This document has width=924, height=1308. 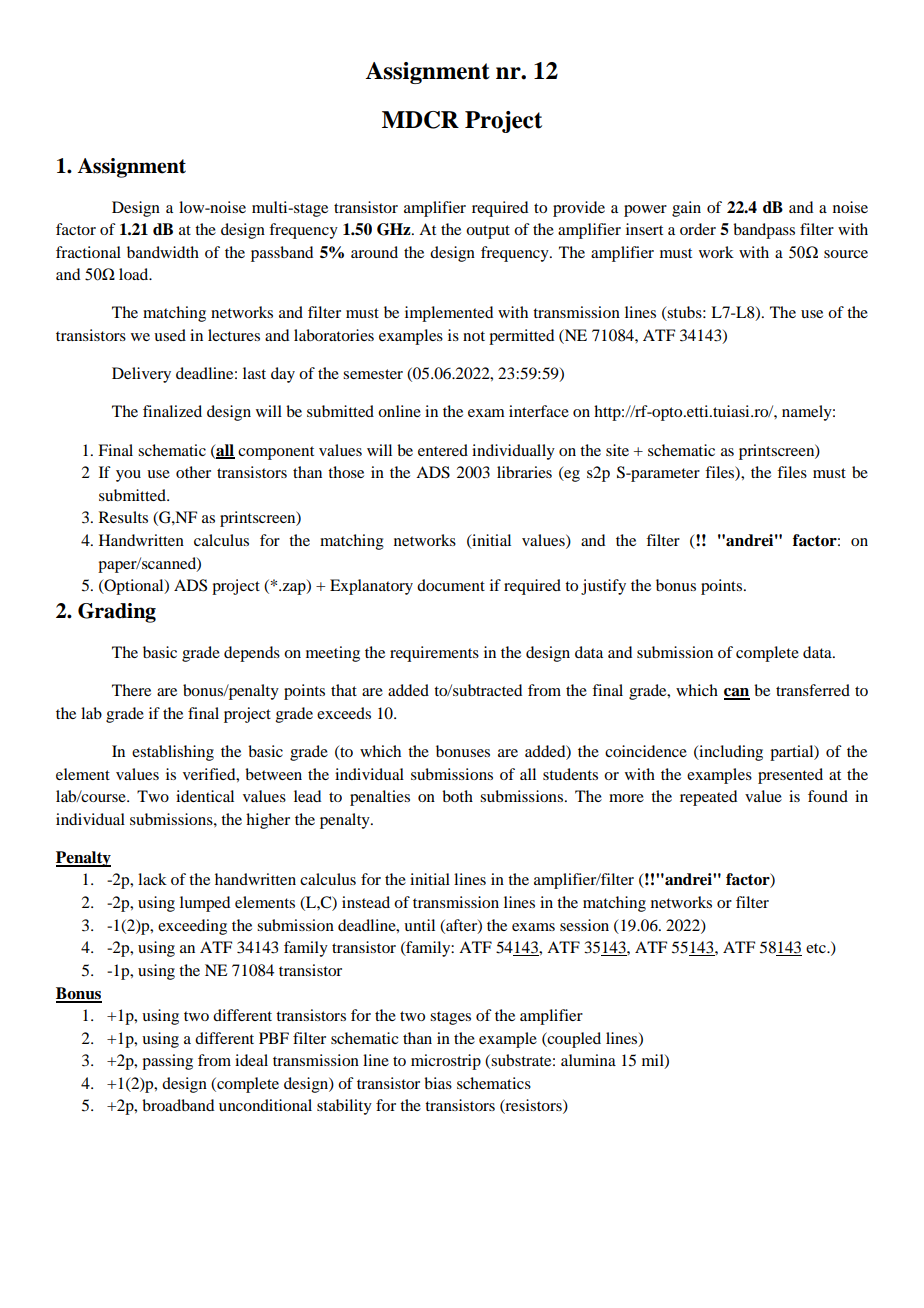 I want to click on passing, so click(x=167, y=1062).
